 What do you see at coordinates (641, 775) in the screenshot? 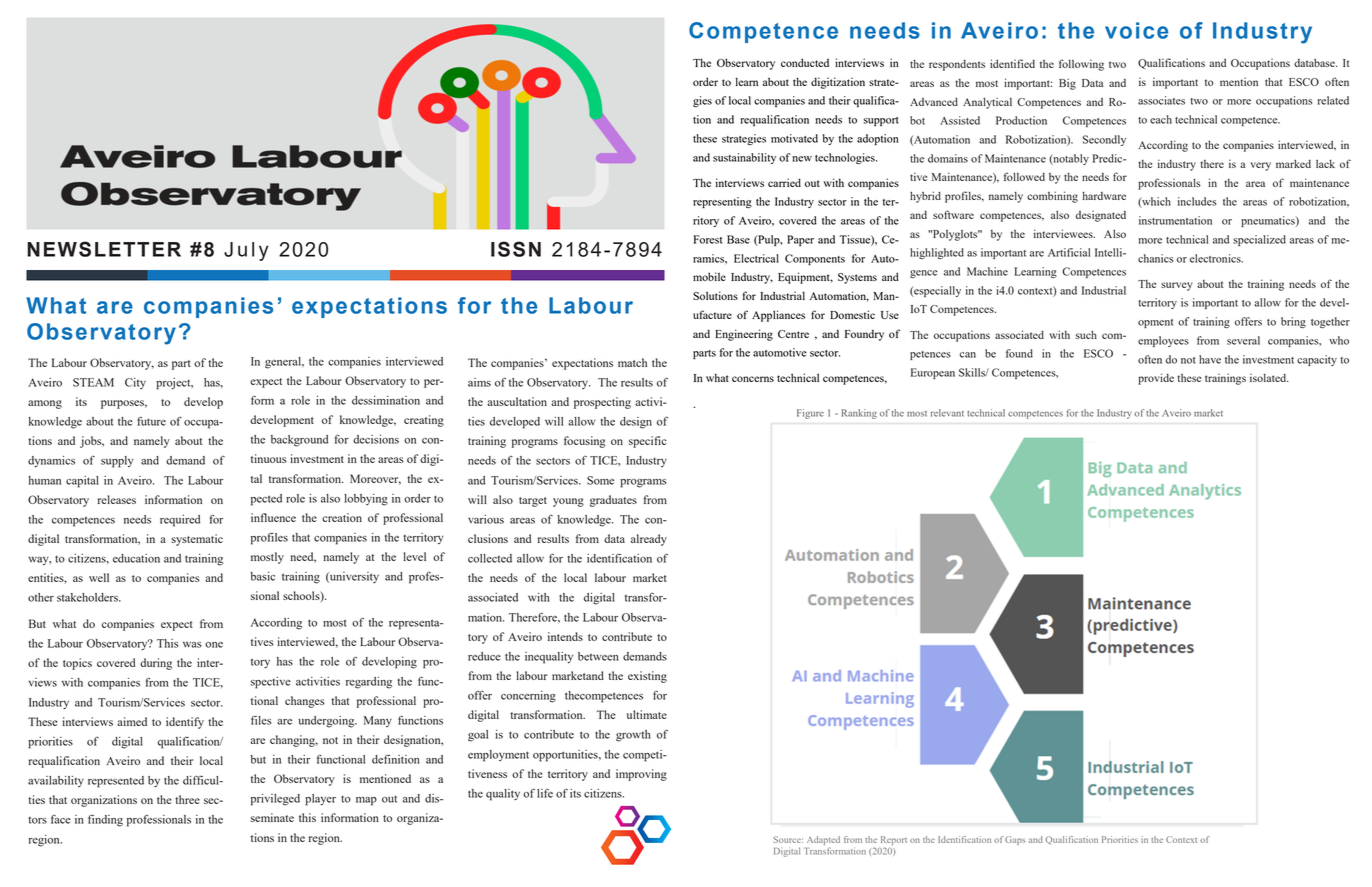
I see `improving` at bounding box center [641, 775].
